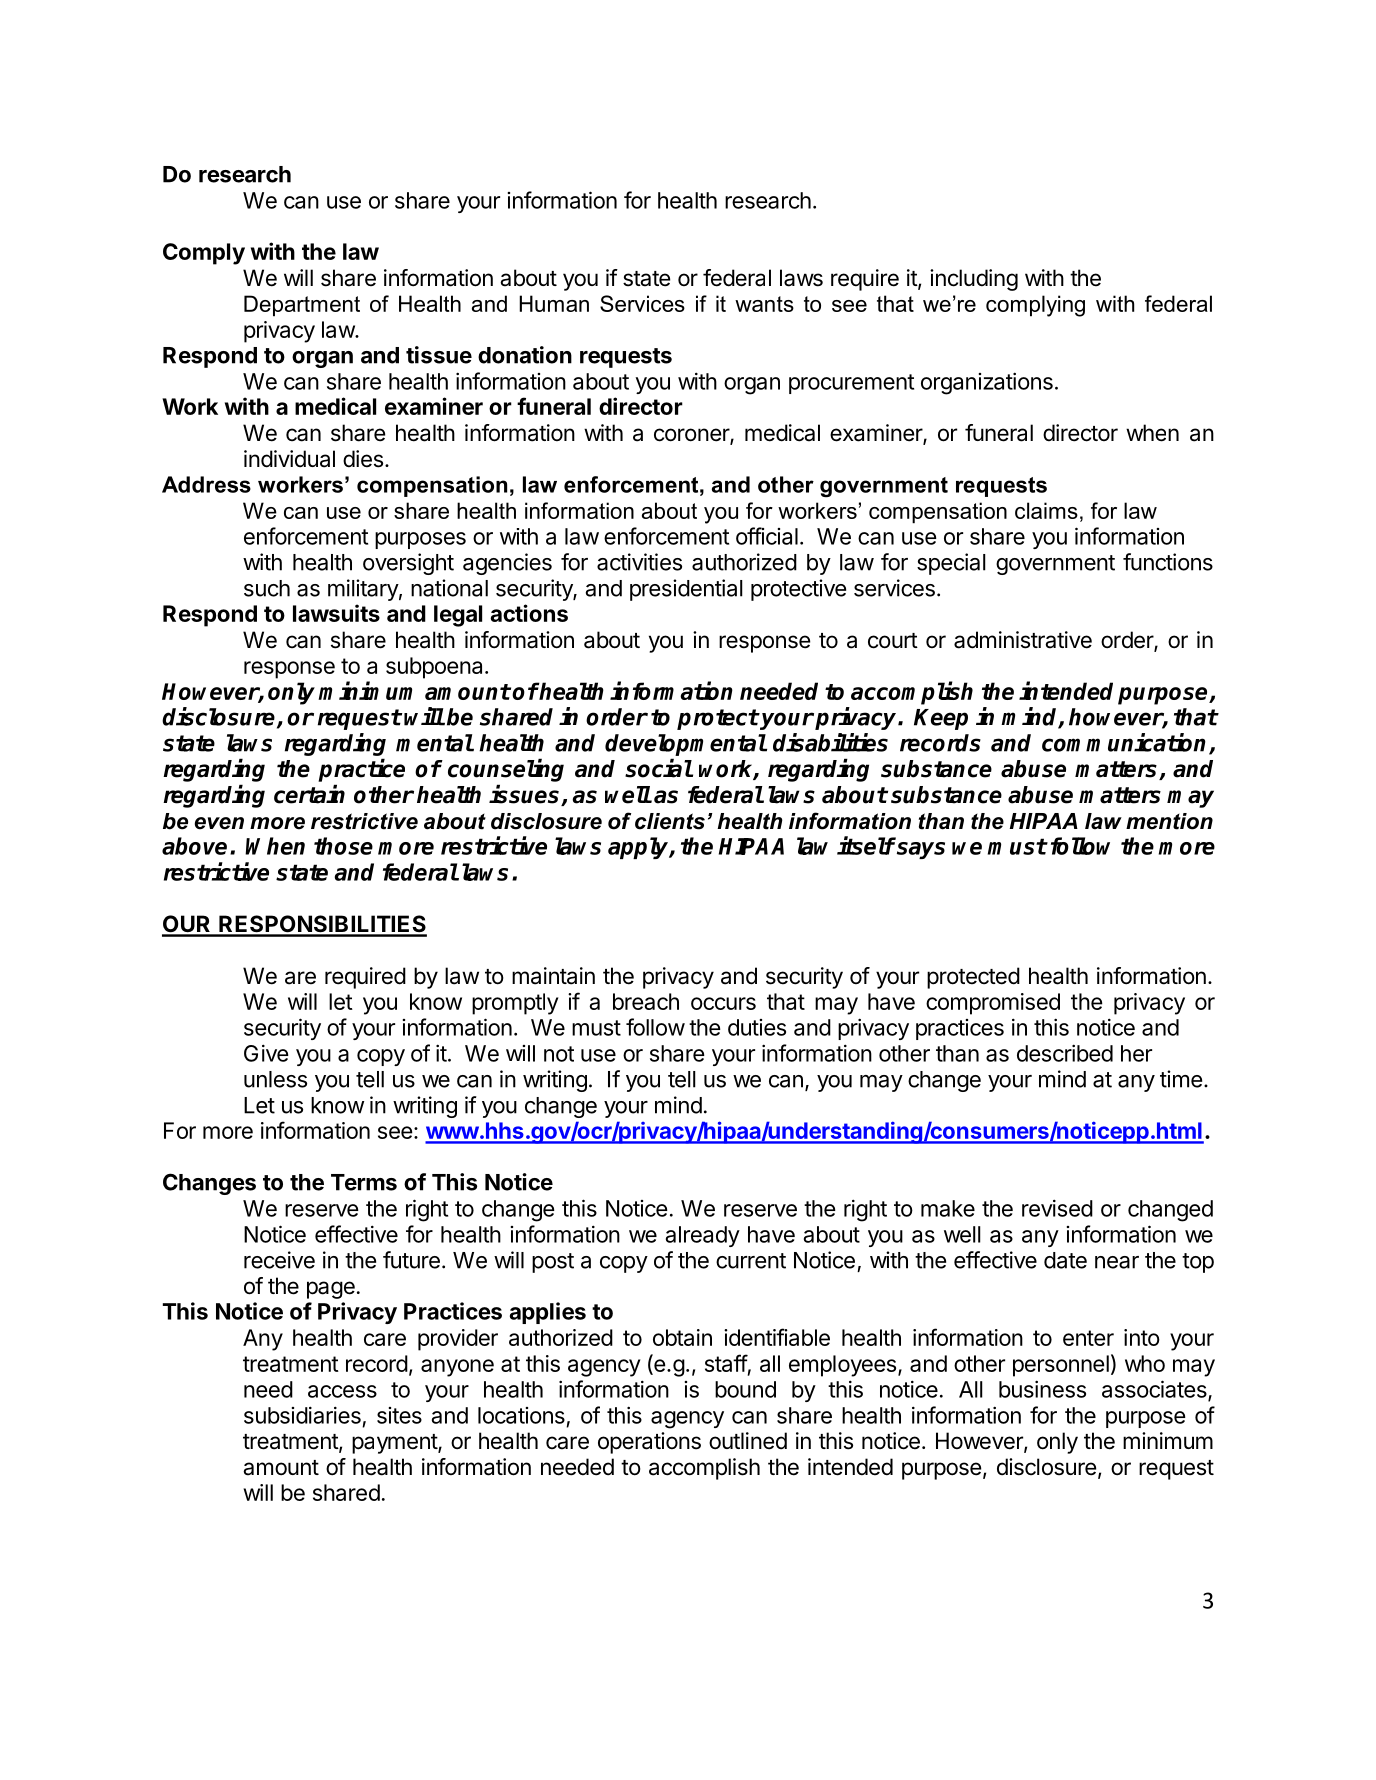 Image resolution: width=1376 pixels, height=1780 pixels. What do you see at coordinates (343, 846) in the screenshot?
I see `those` at bounding box center [343, 846].
